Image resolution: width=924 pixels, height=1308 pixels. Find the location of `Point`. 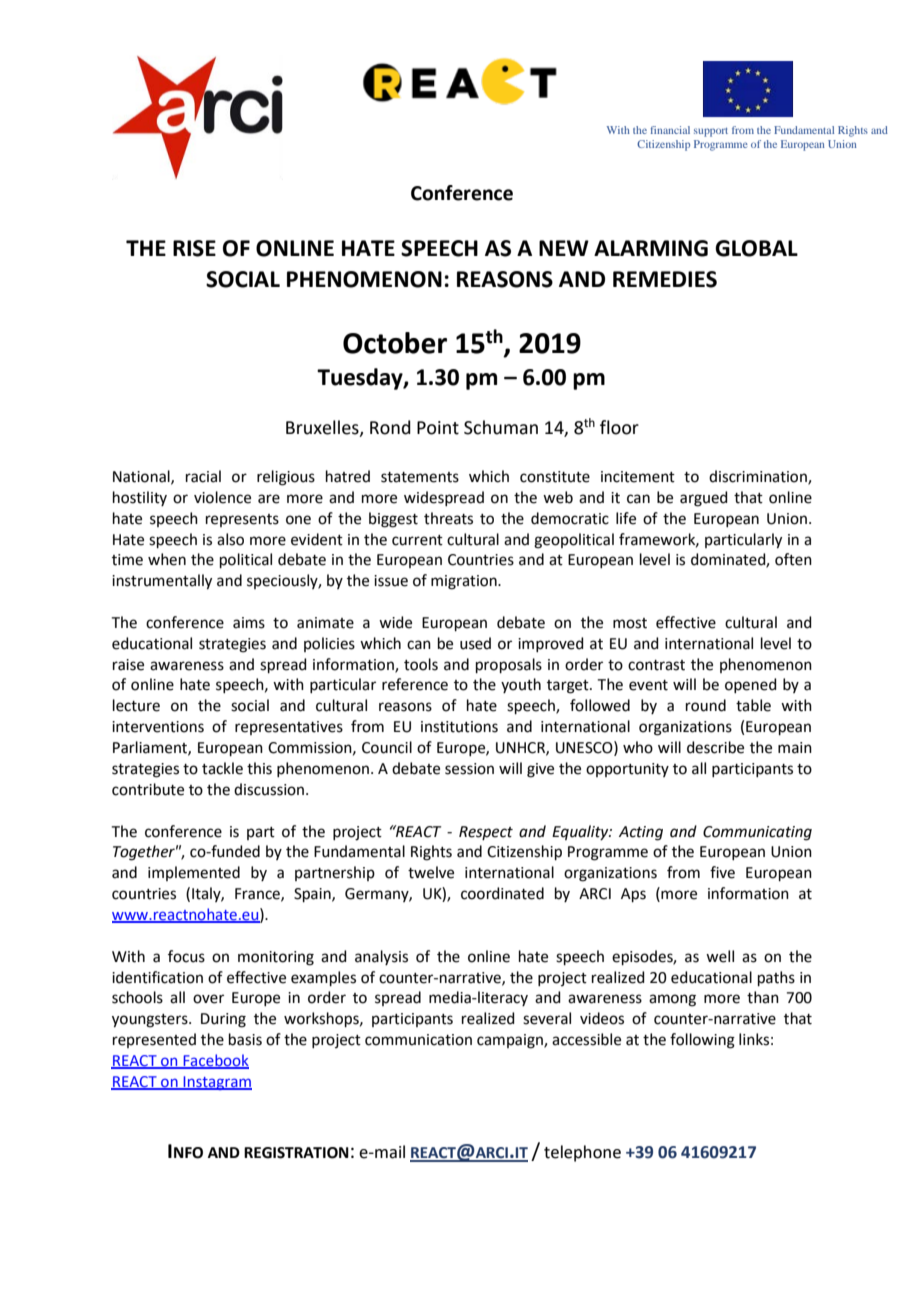

Point is located at coordinates (438, 428).
